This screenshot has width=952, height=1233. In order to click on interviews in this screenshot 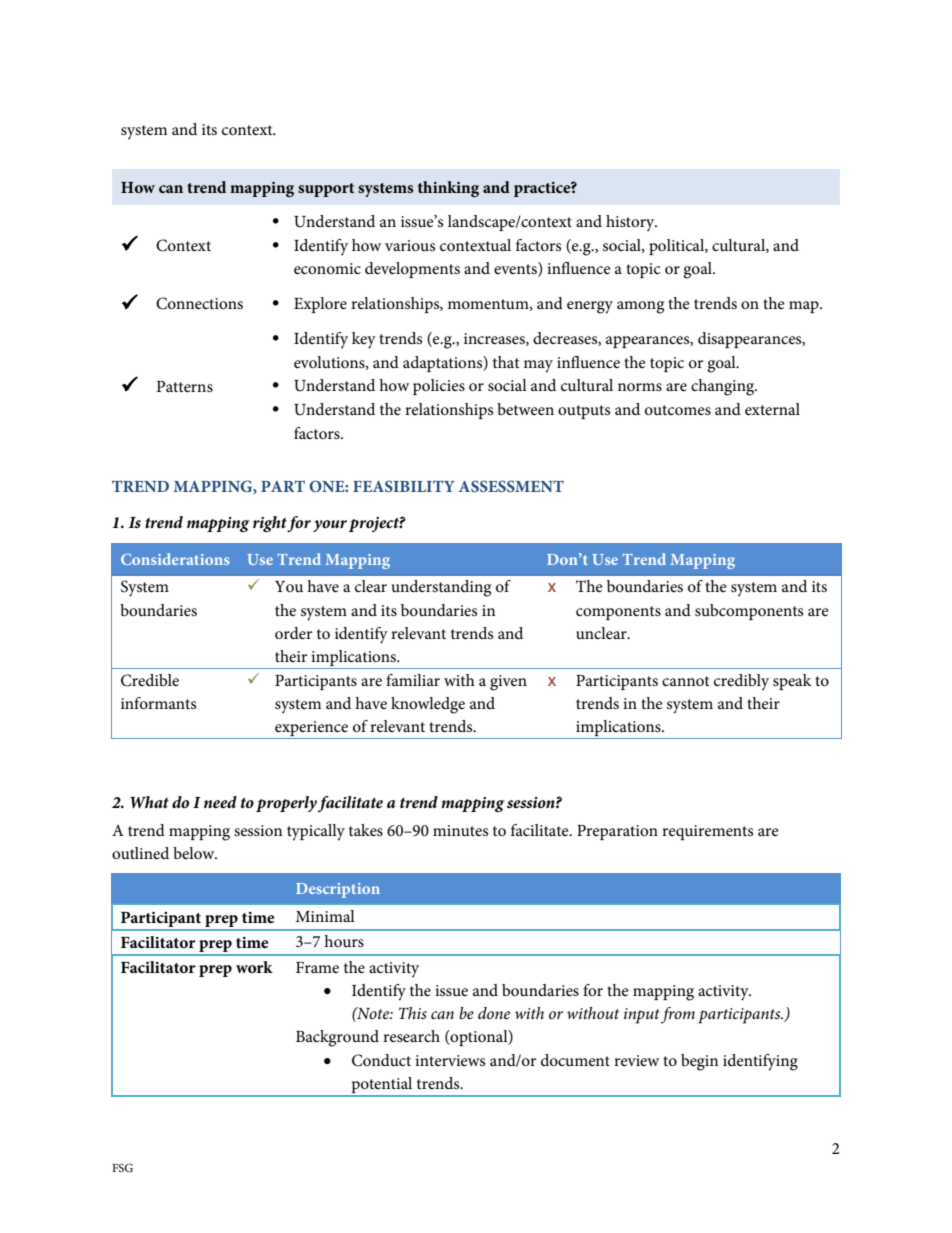, I will do `click(450, 1060)`.
